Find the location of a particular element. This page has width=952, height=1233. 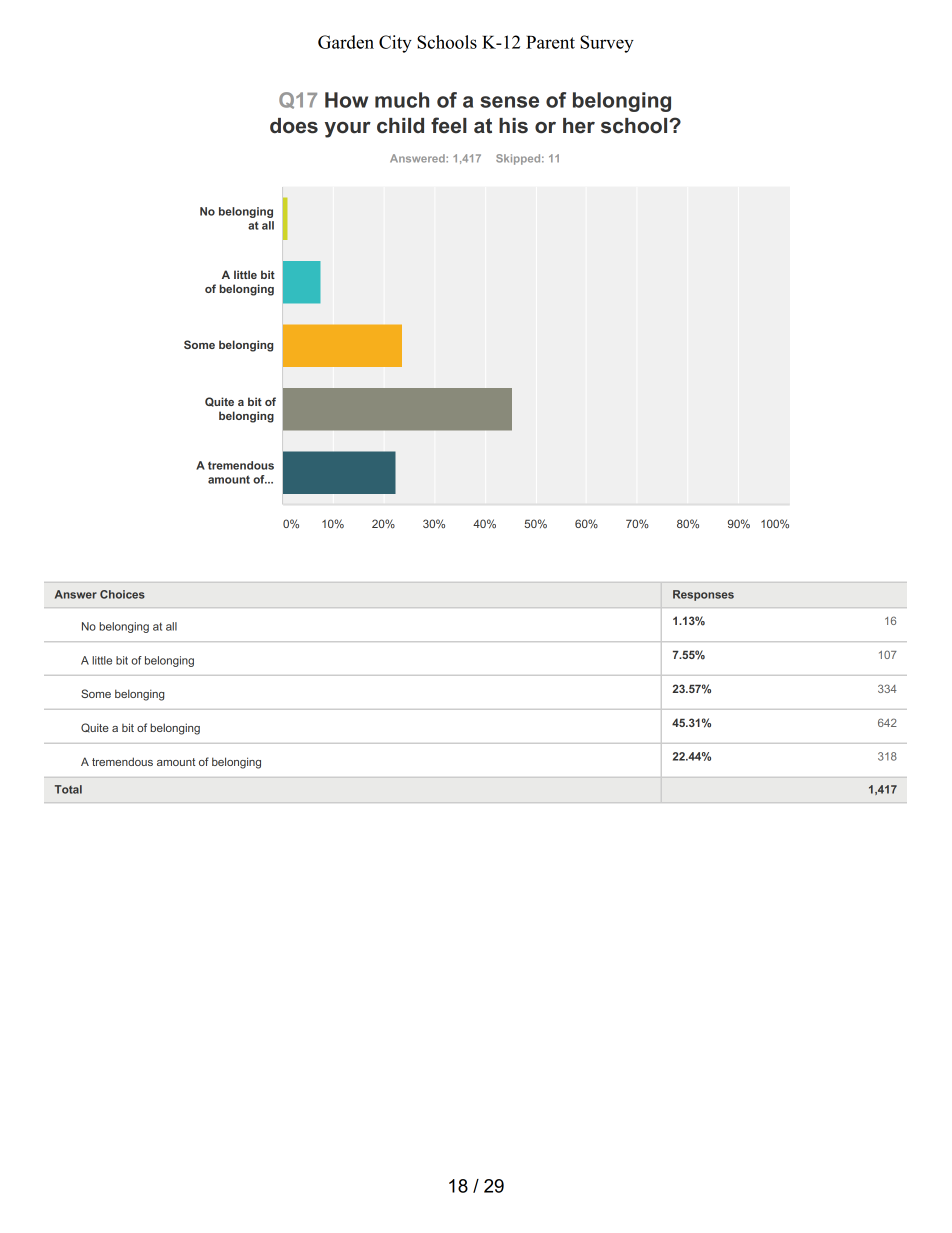

his is located at coordinates (513, 126).
